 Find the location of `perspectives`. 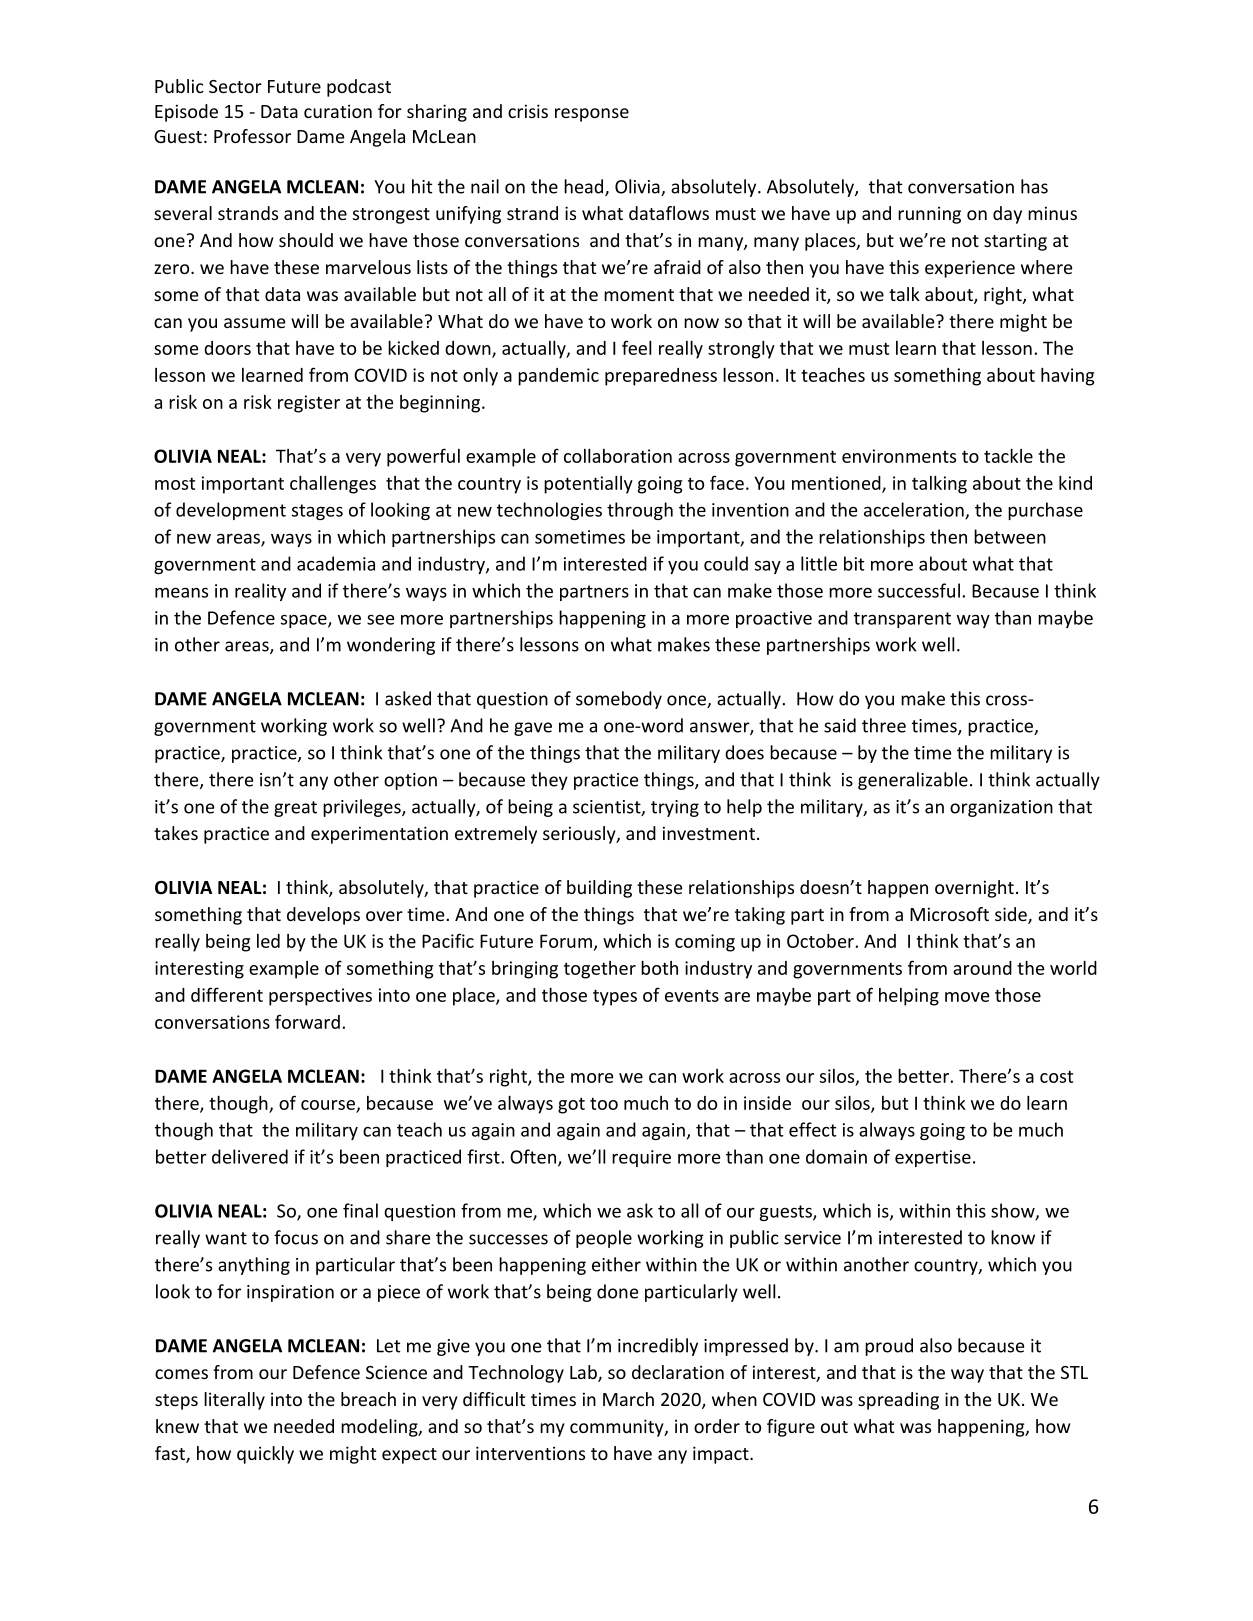

perspectives is located at coordinates (320, 997).
